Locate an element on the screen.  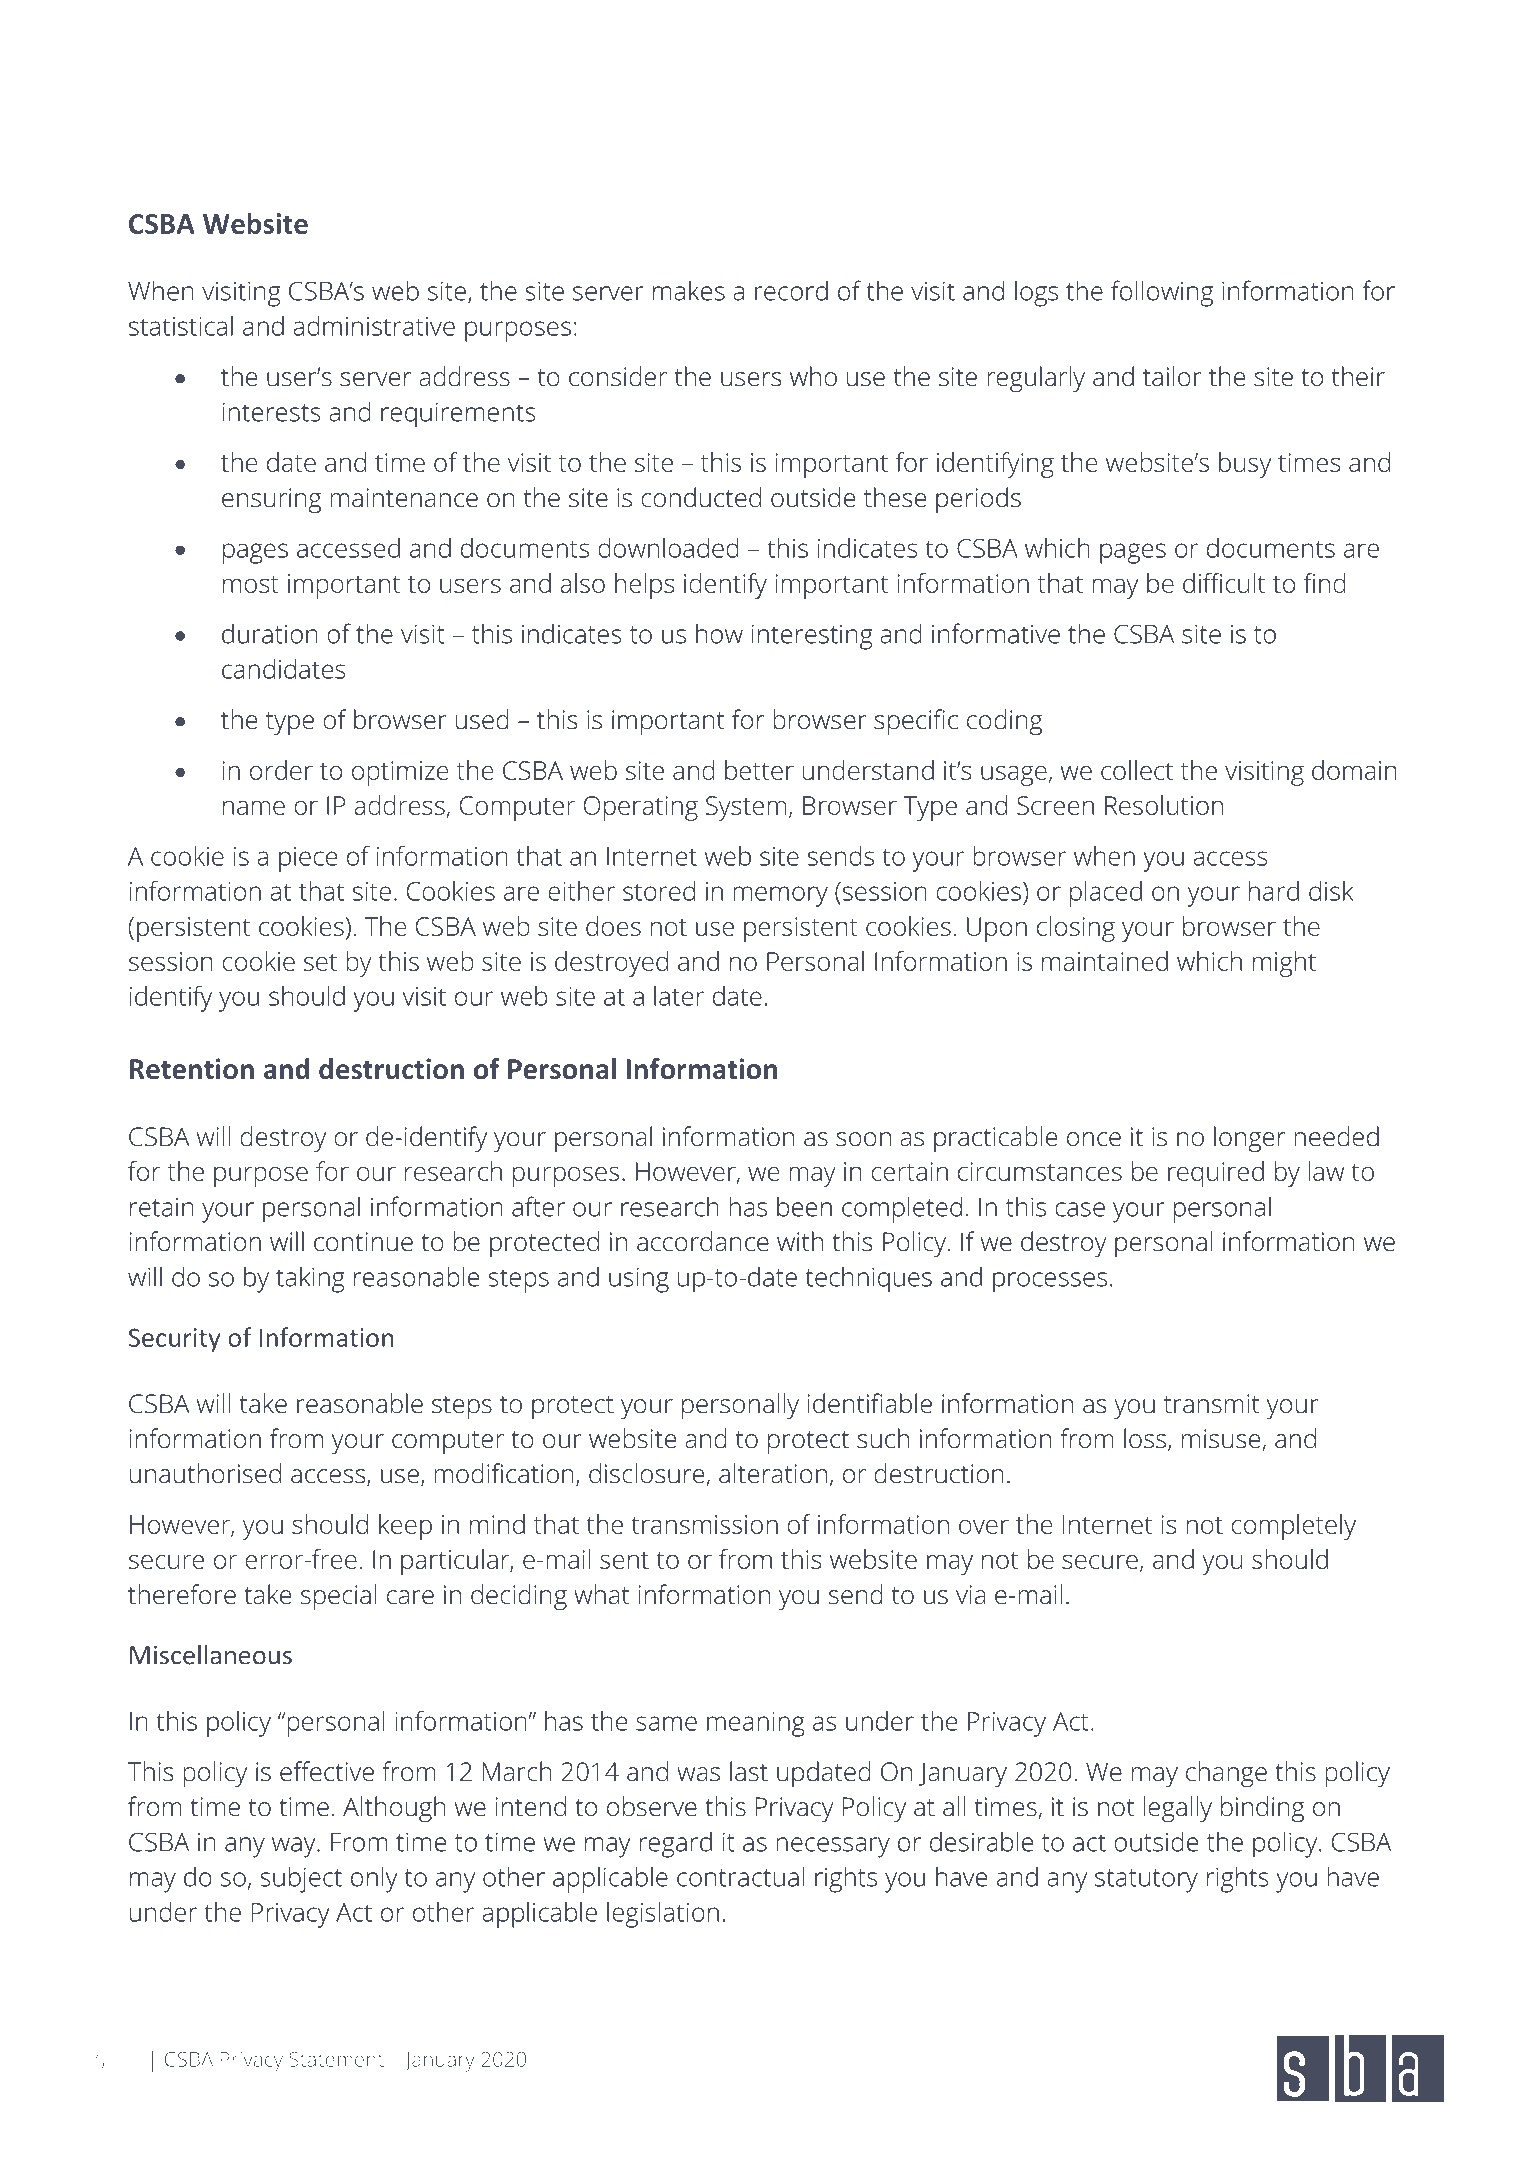
better is located at coordinates (759, 770).
